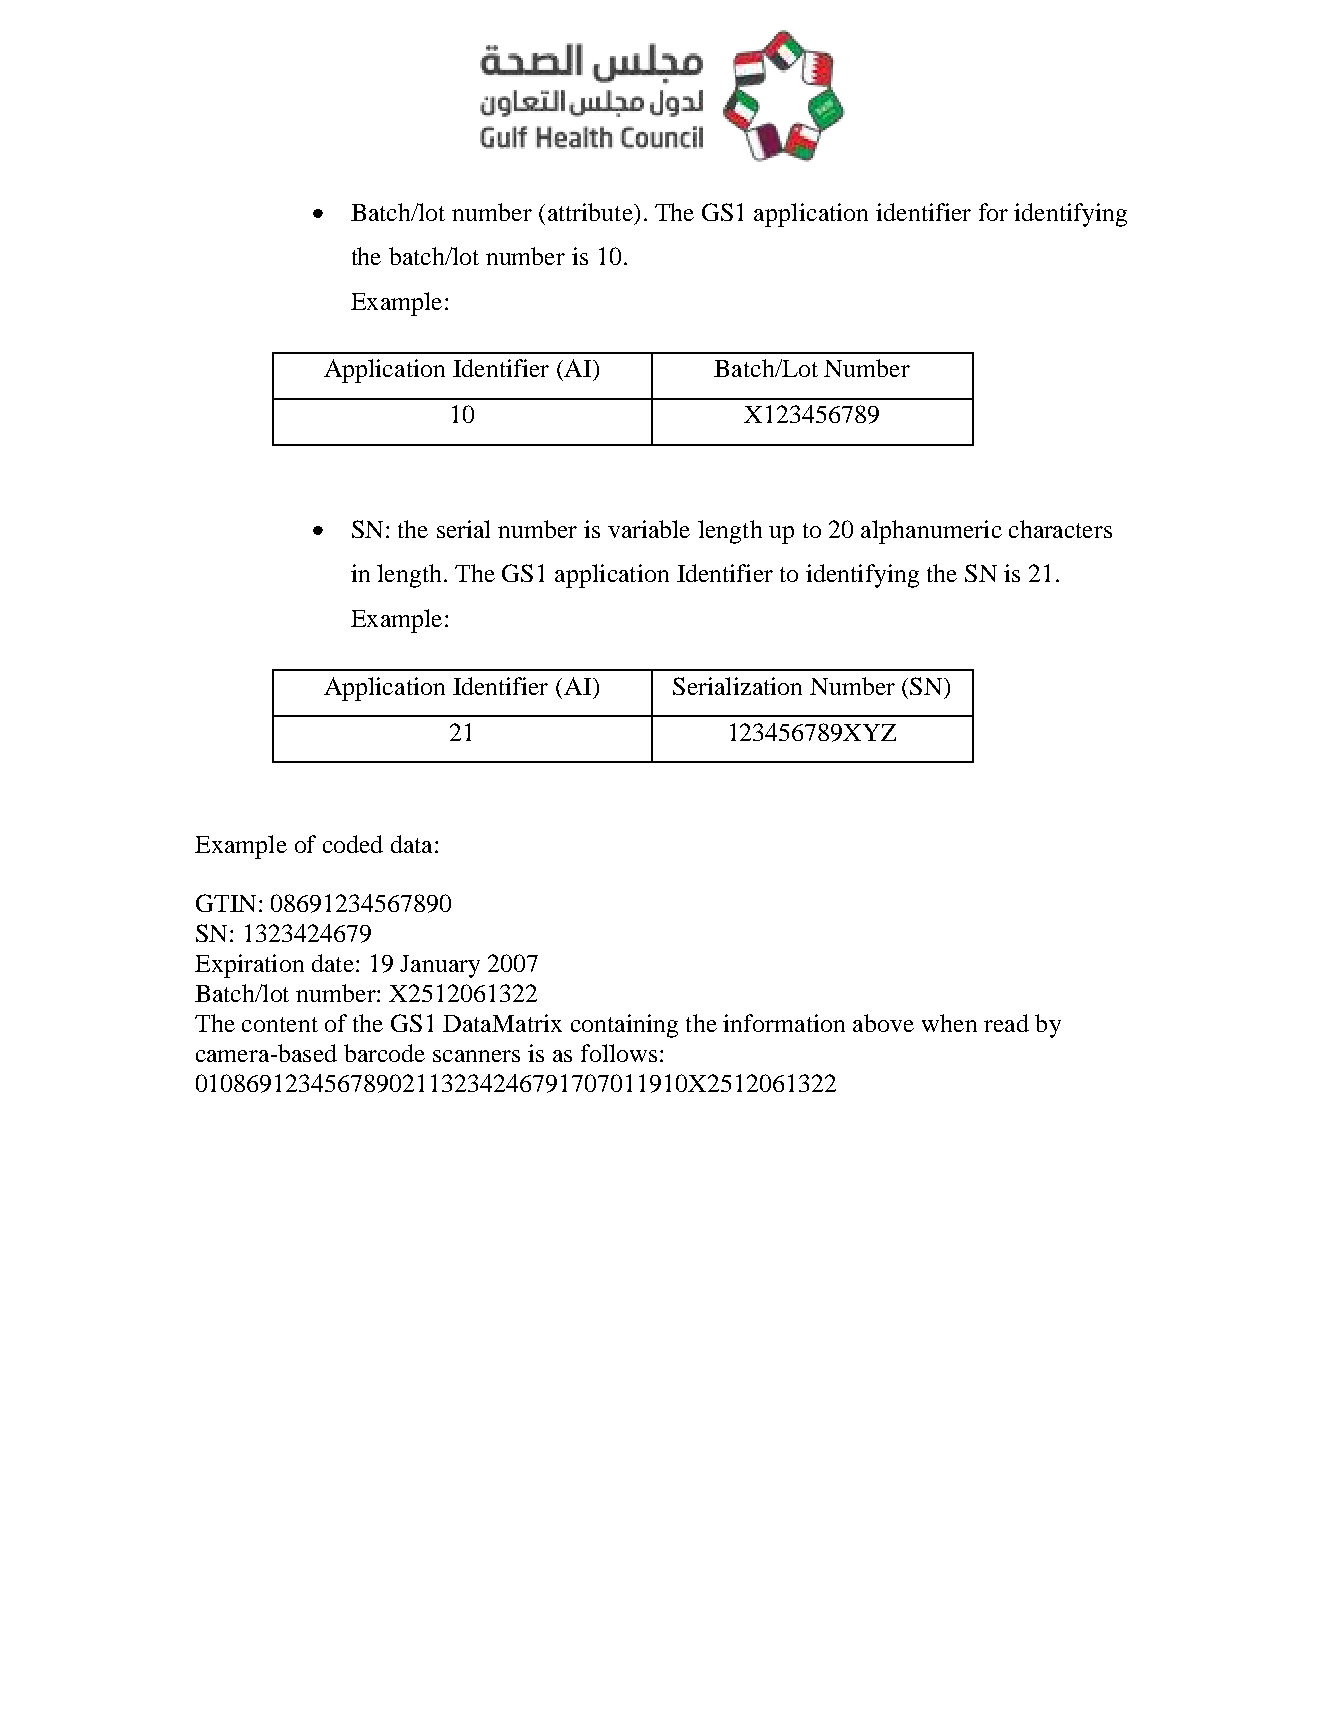  Describe the element at coordinates (384, 1053) in the screenshot. I see `barcode` at that location.
